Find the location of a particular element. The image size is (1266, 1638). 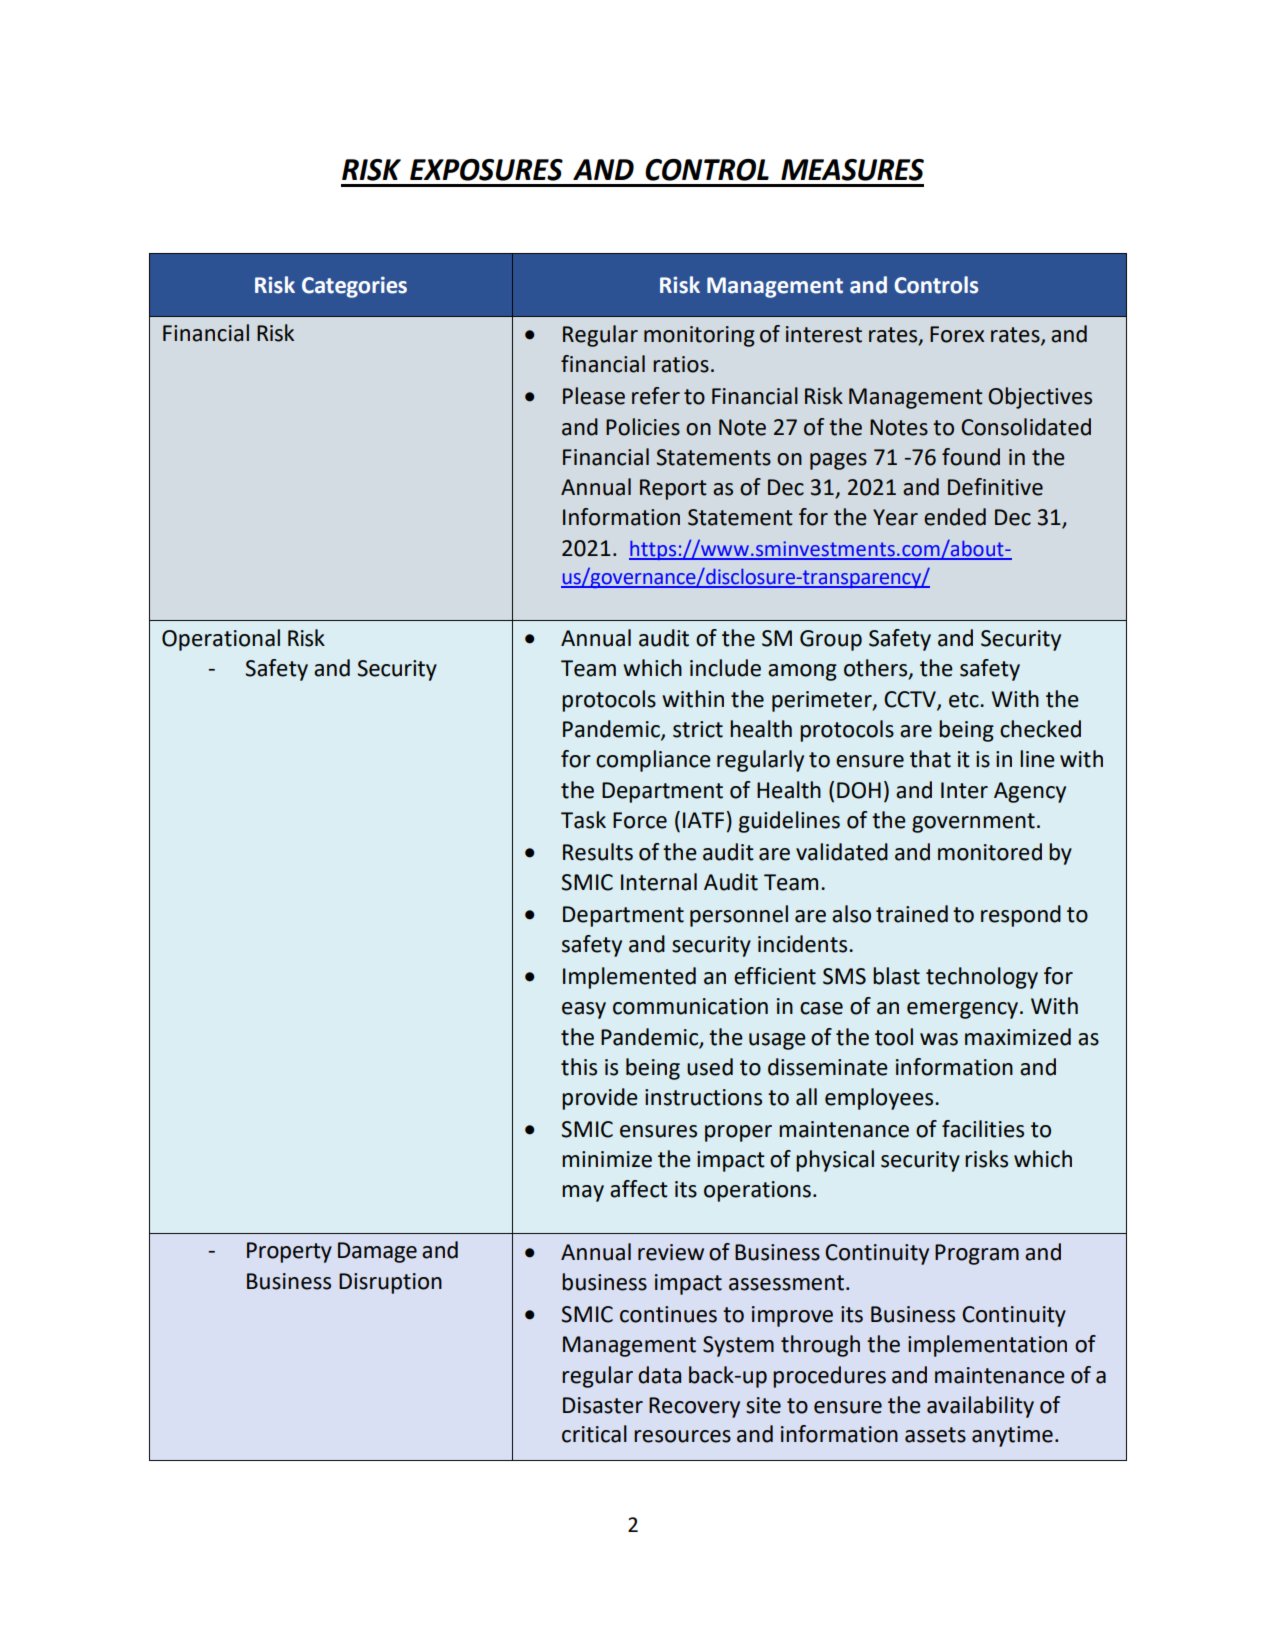

EXPOSURES is located at coordinates (486, 170).
